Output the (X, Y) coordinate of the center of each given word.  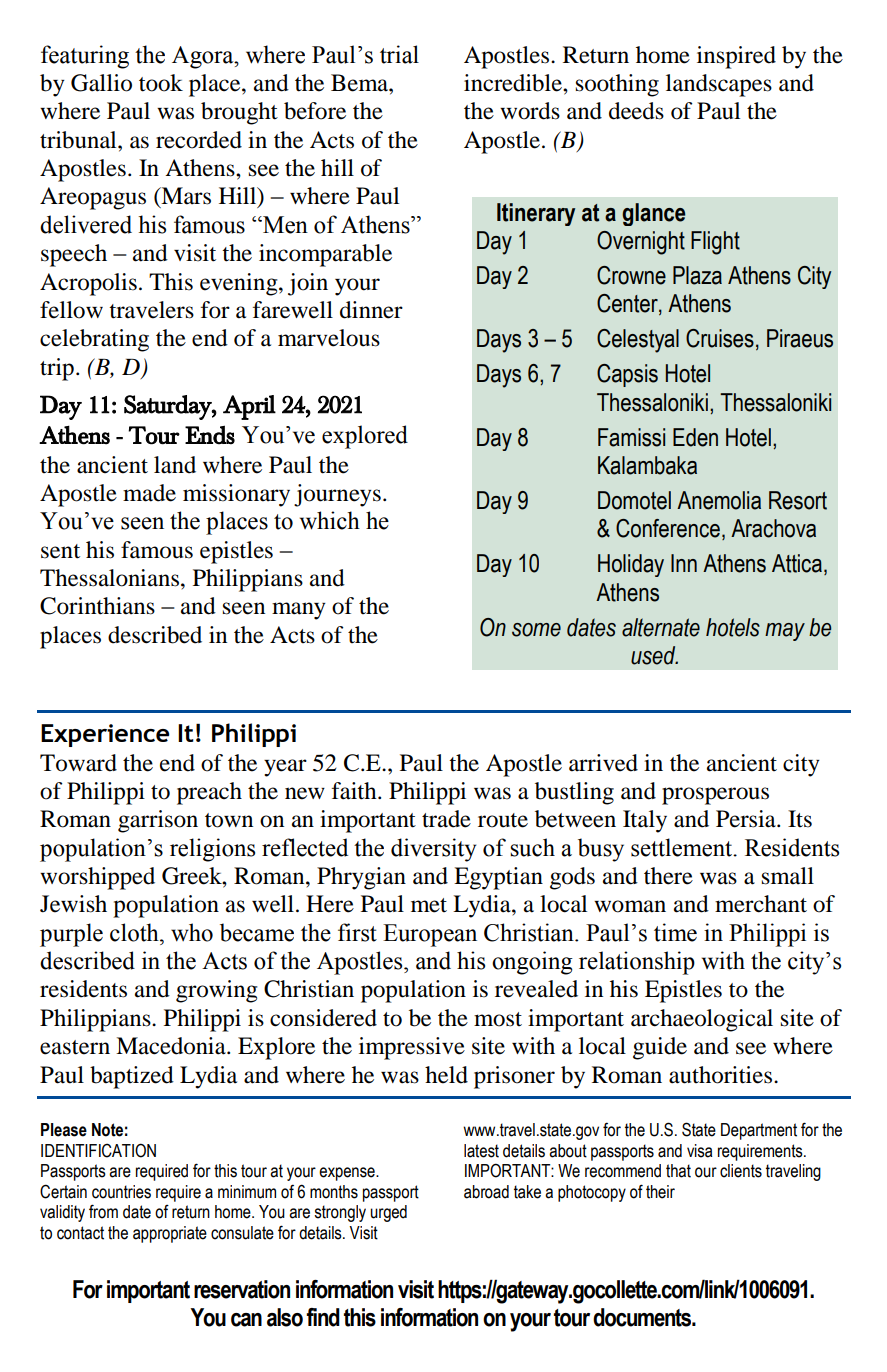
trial (399, 54)
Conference (668, 528)
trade (446, 819)
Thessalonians (109, 578)
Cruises (720, 338)
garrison (158, 821)
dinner (371, 310)
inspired (736, 57)
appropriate (170, 1234)
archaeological (702, 1020)
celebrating (94, 340)
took (161, 83)
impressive (412, 1048)
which (330, 520)
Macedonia (172, 1046)
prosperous (715, 796)
